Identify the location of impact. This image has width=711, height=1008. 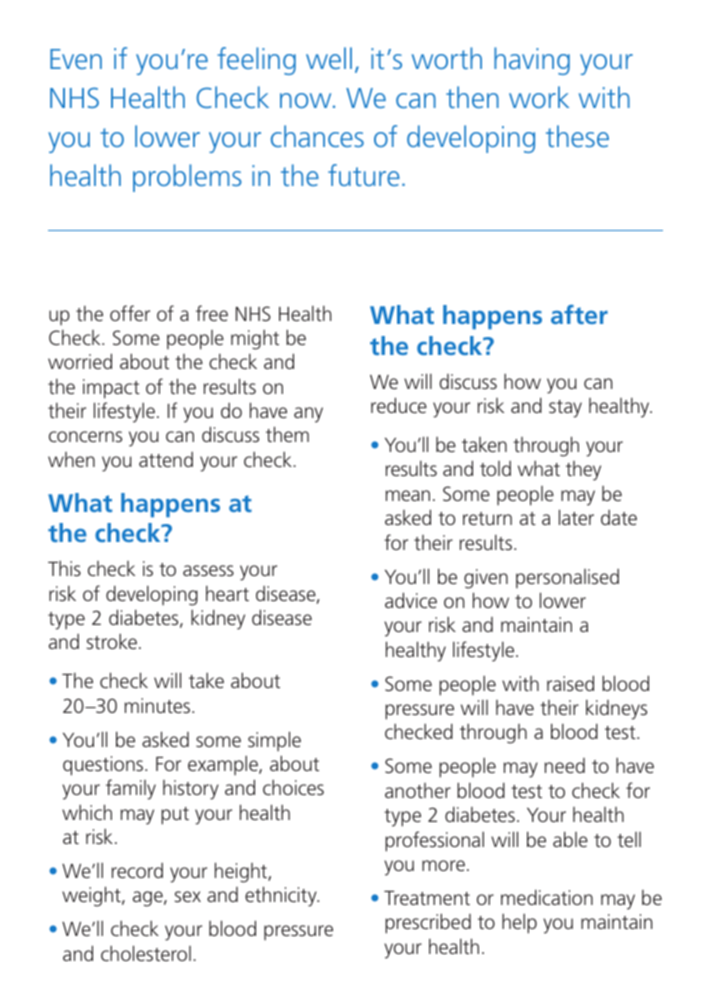
(111, 389).
